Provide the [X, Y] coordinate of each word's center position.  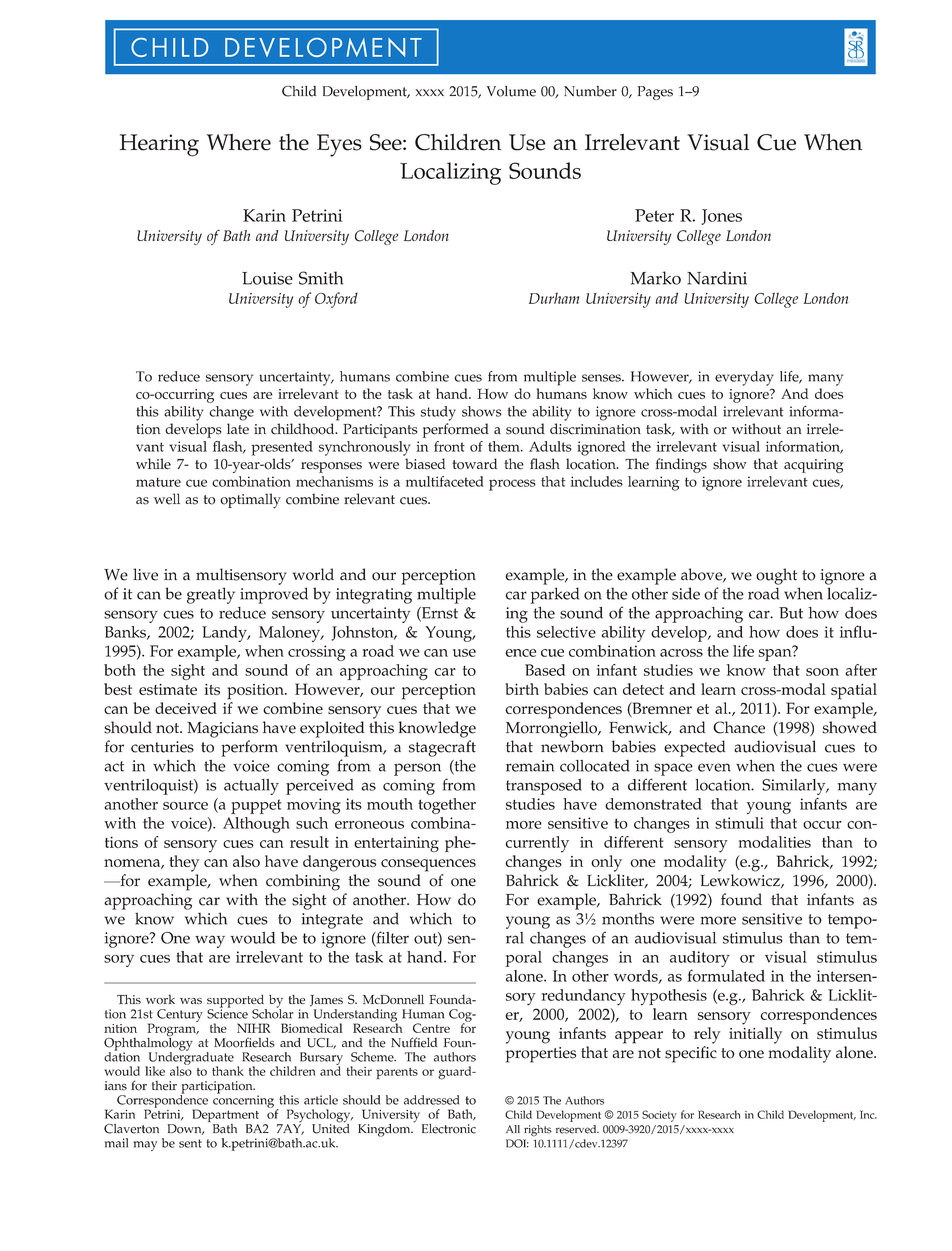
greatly [211, 595]
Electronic [449, 1129]
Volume [511, 91]
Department [225, 1117]
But [791, 613]
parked [554, 595]
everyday [744, 378]
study [438, 413]
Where [239, 142]
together [447, 806]
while [153, 464]
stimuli [739, 823]
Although [256, 825]
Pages [655, 93]
